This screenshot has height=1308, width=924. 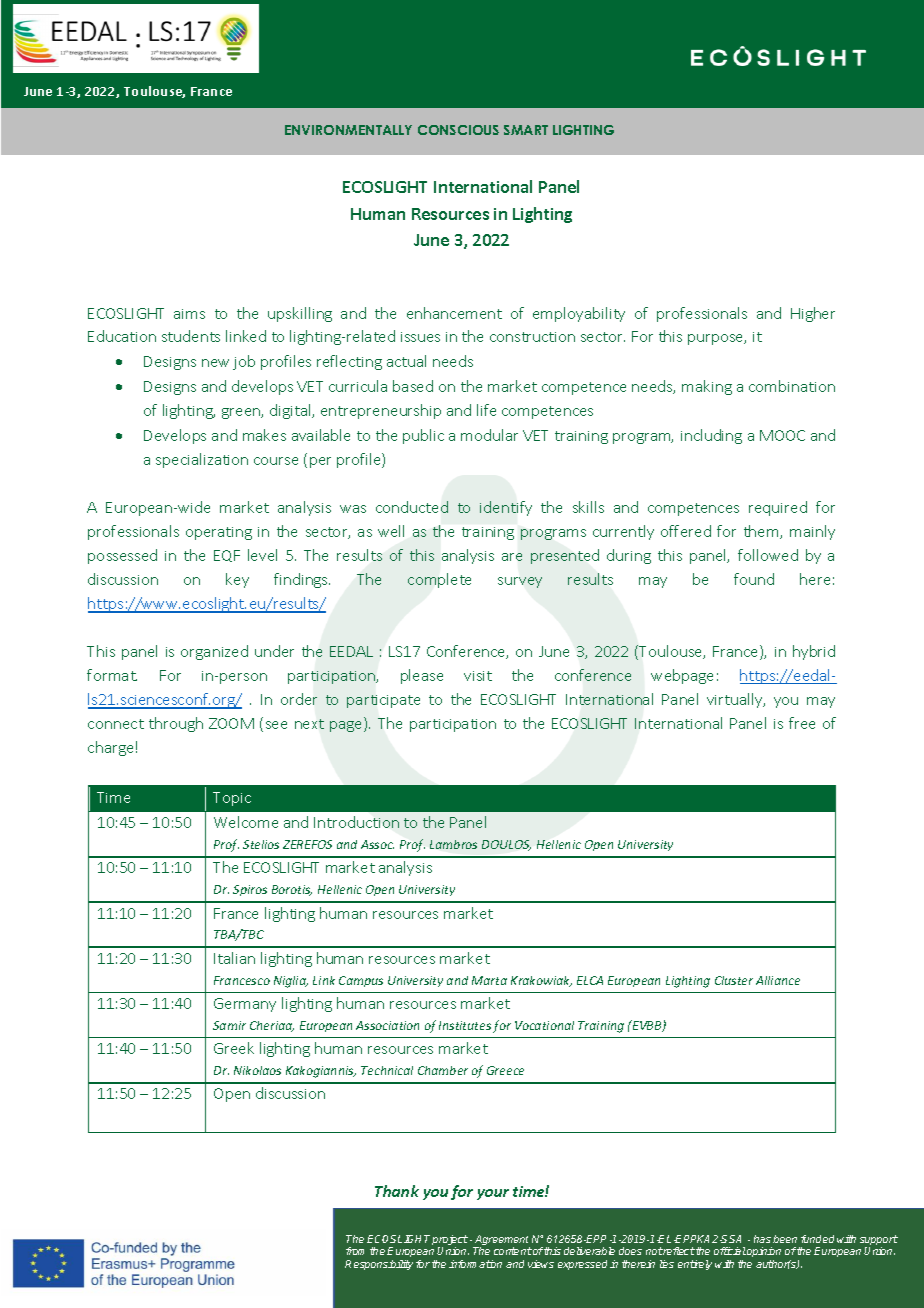 I want to click on free, so click(x=802, y=723).
